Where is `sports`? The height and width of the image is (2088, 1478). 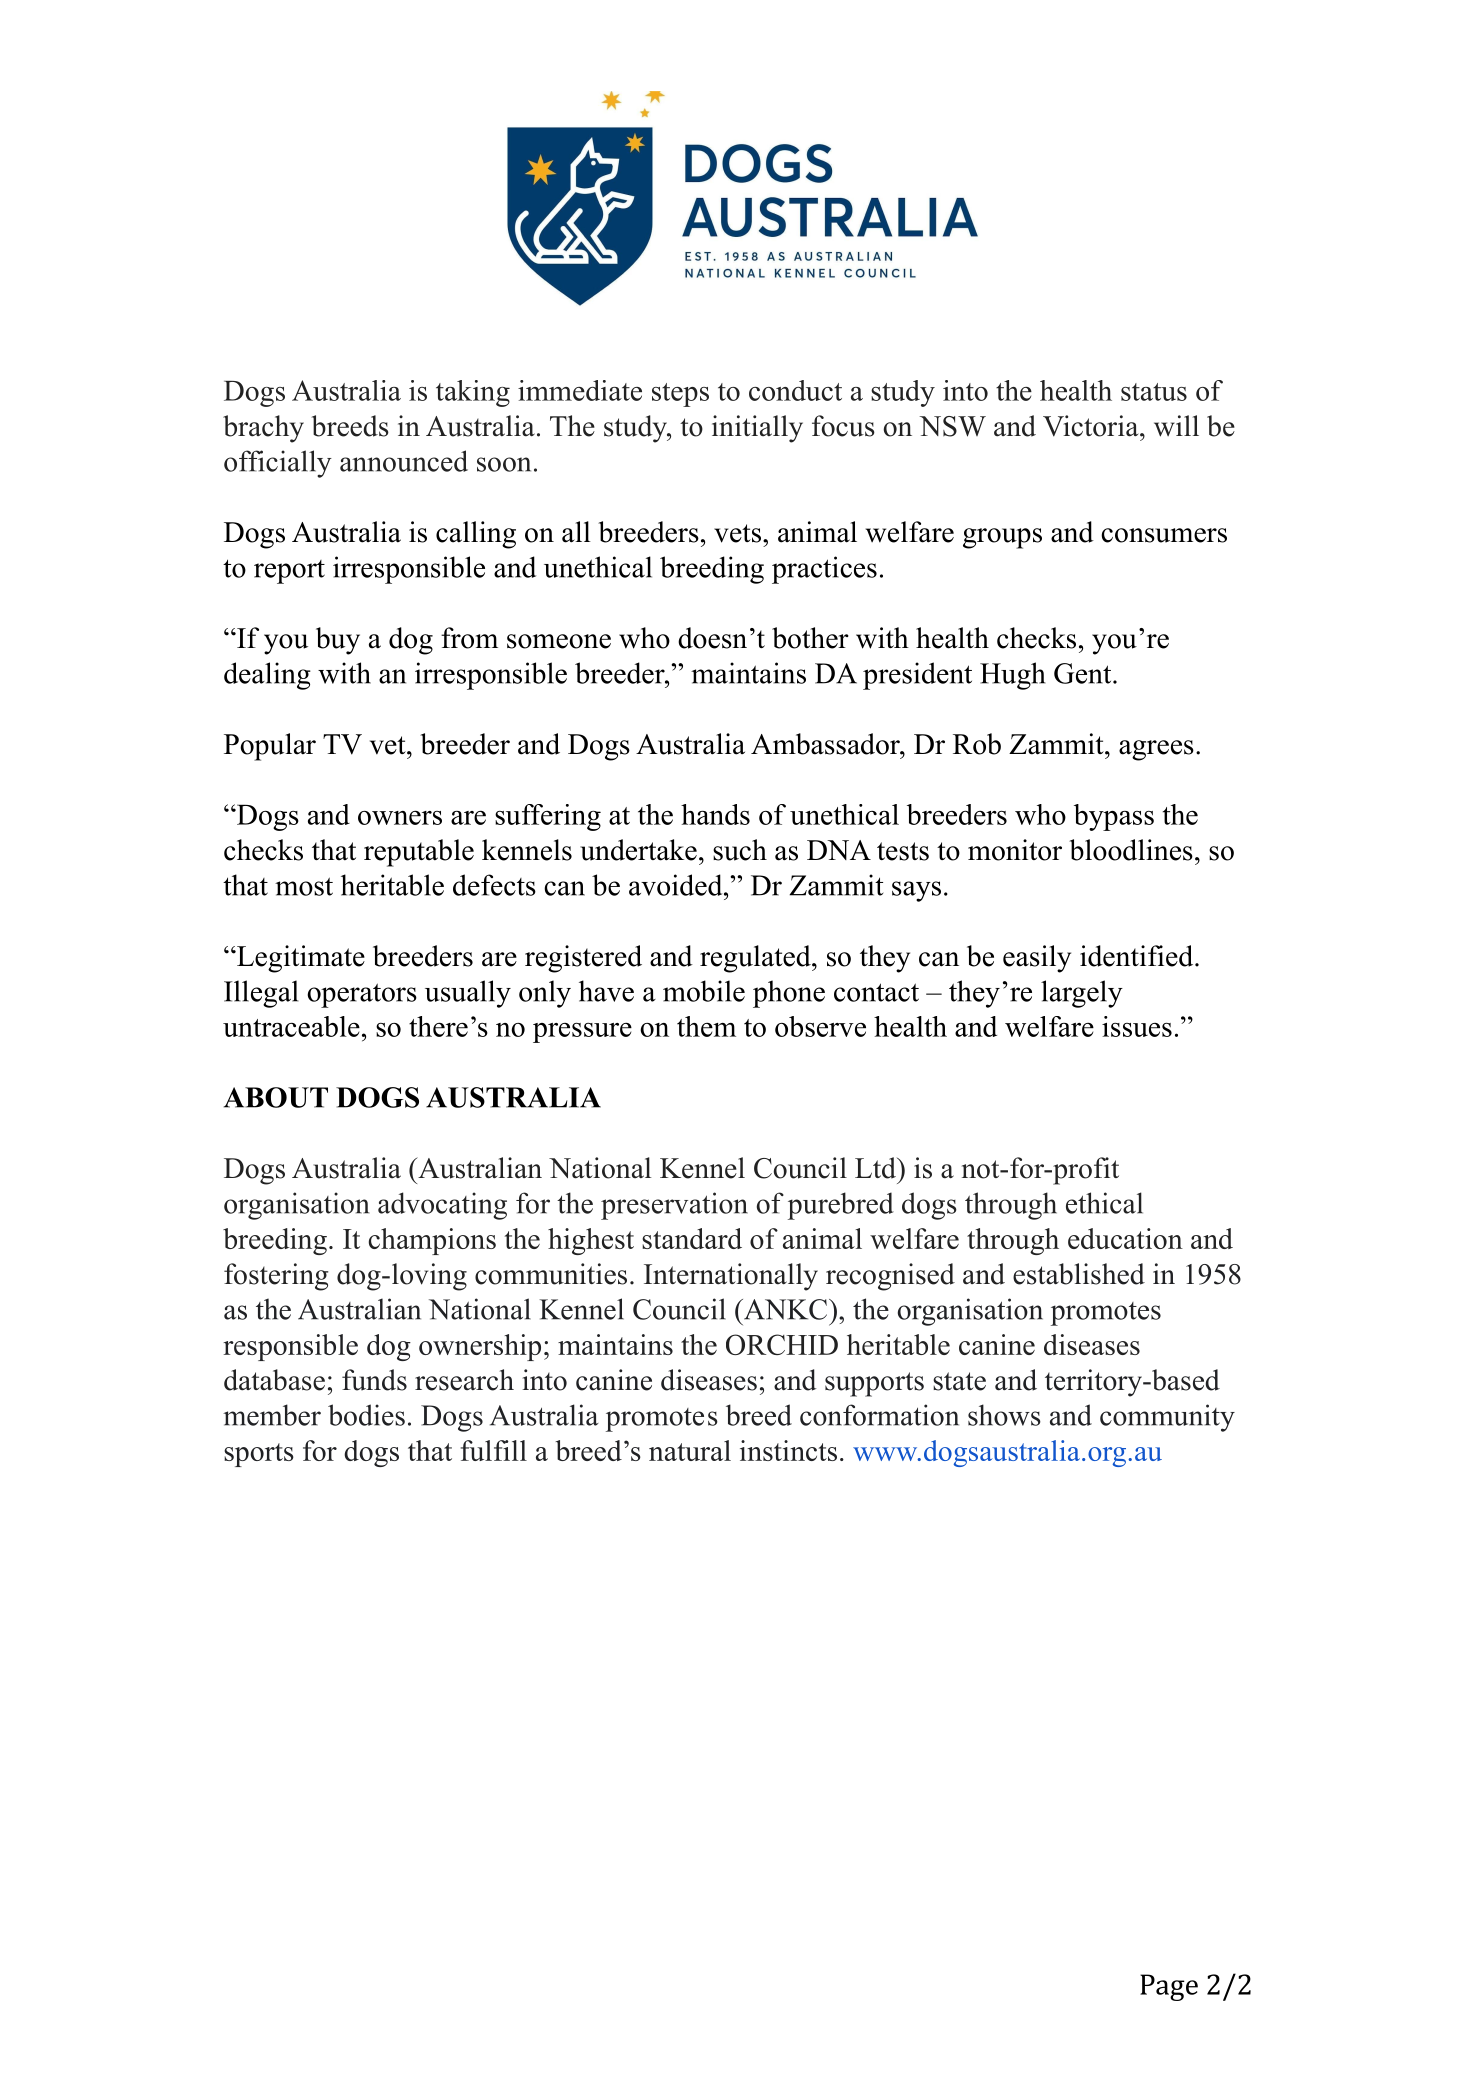
sports is located at coordinates (259, 1455).
